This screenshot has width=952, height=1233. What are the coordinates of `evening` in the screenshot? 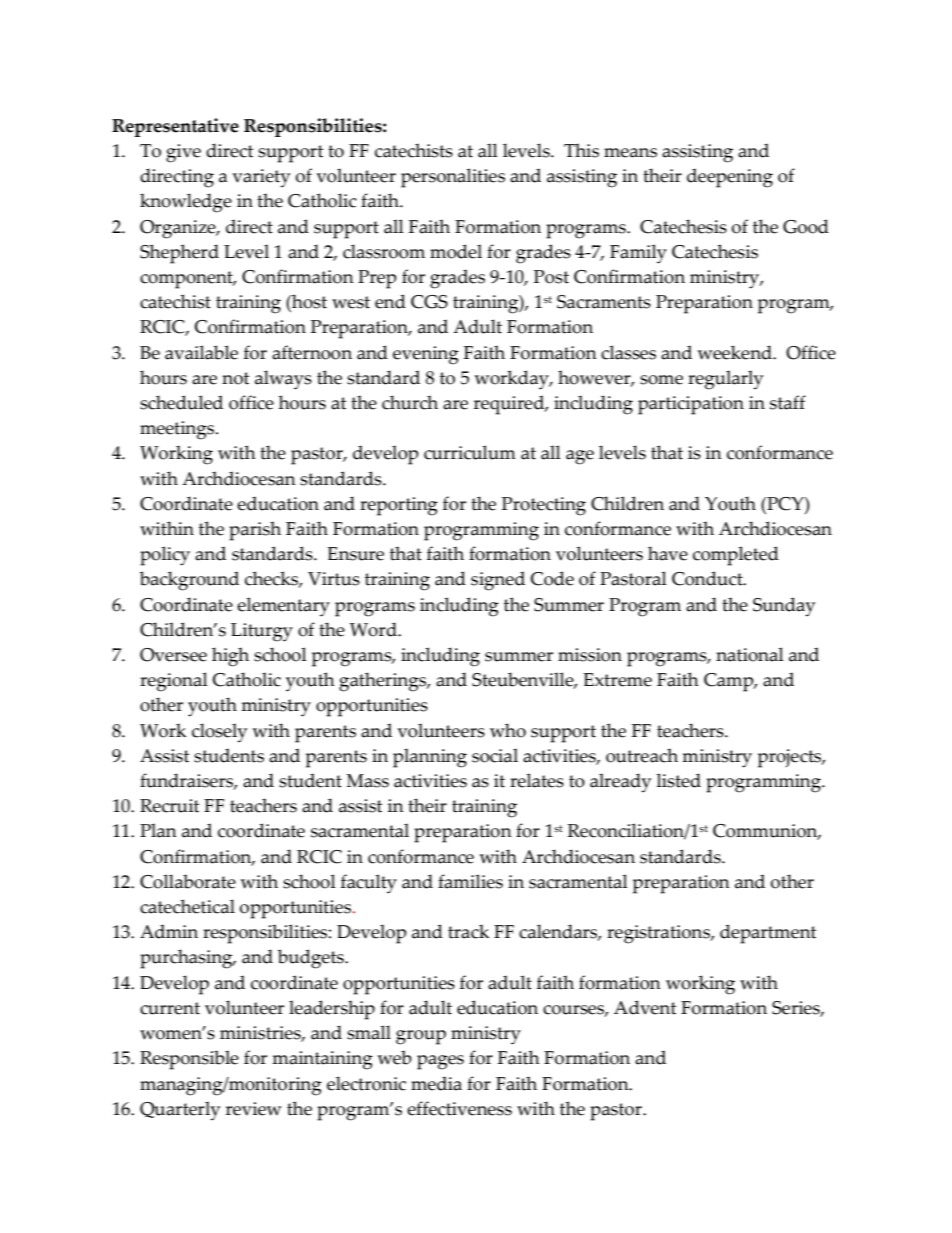 It's located at (426, 355).
